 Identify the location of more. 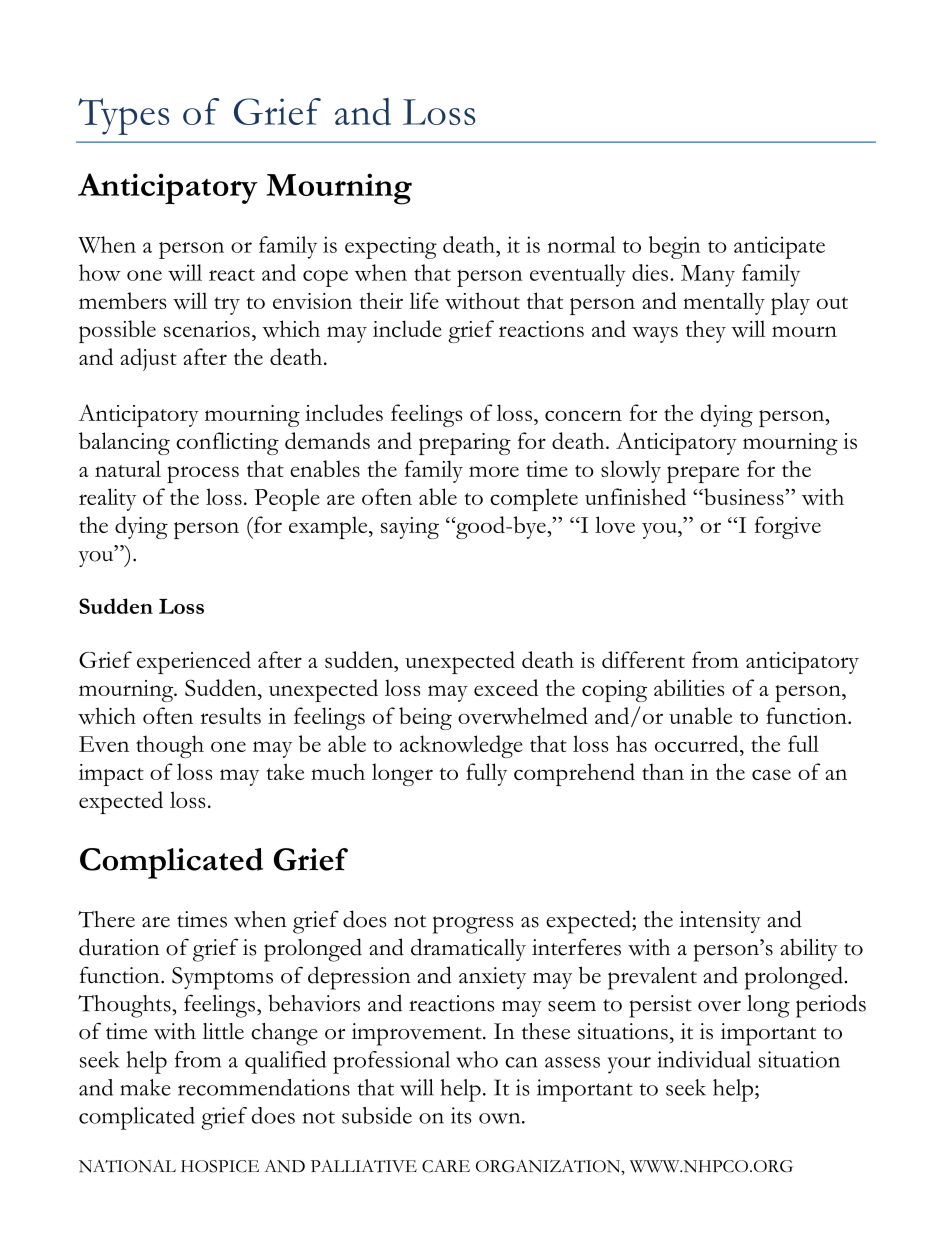
(494, 471).
